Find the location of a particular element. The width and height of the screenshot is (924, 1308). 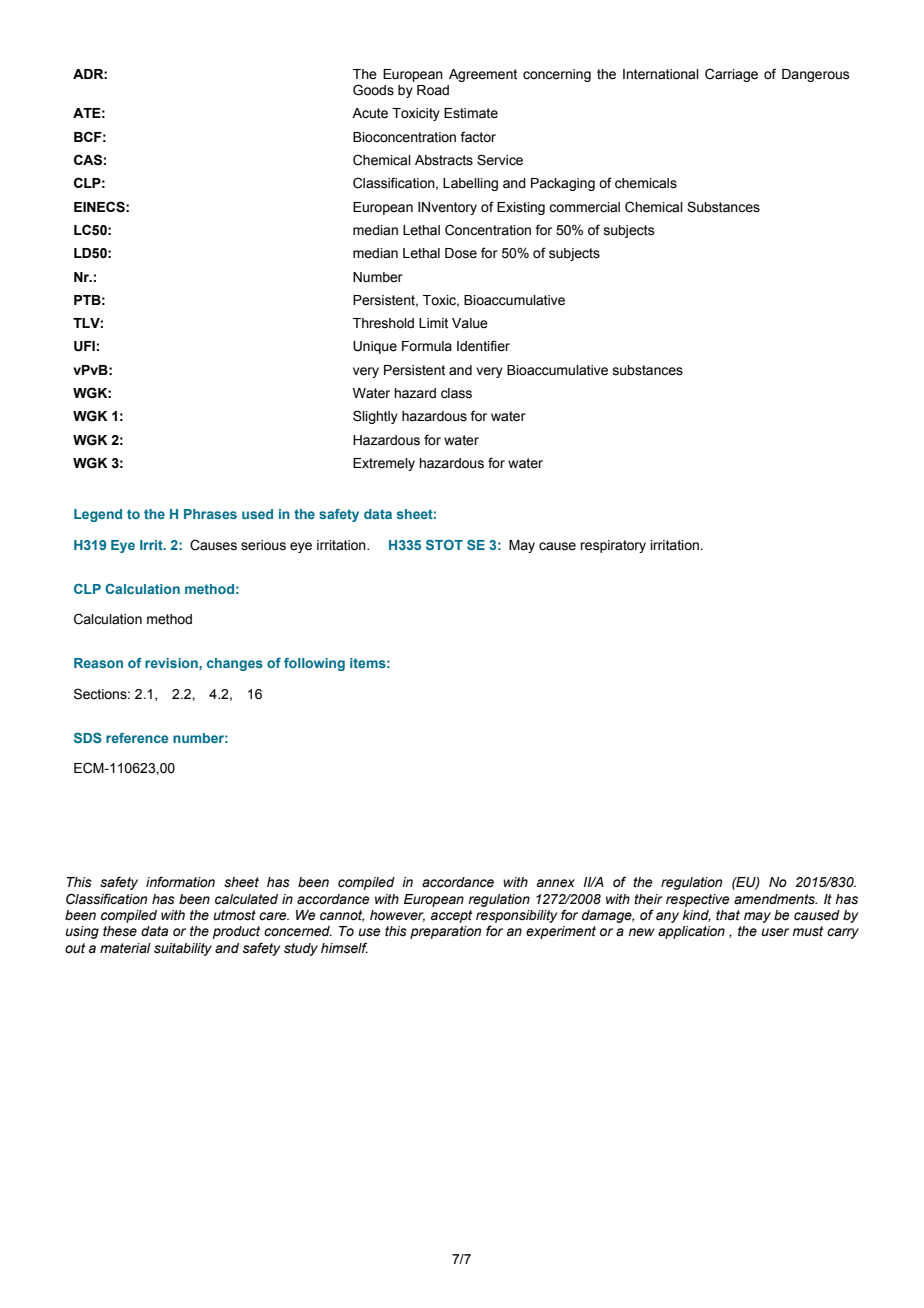

Acute is located at coordinates (370, 113).
